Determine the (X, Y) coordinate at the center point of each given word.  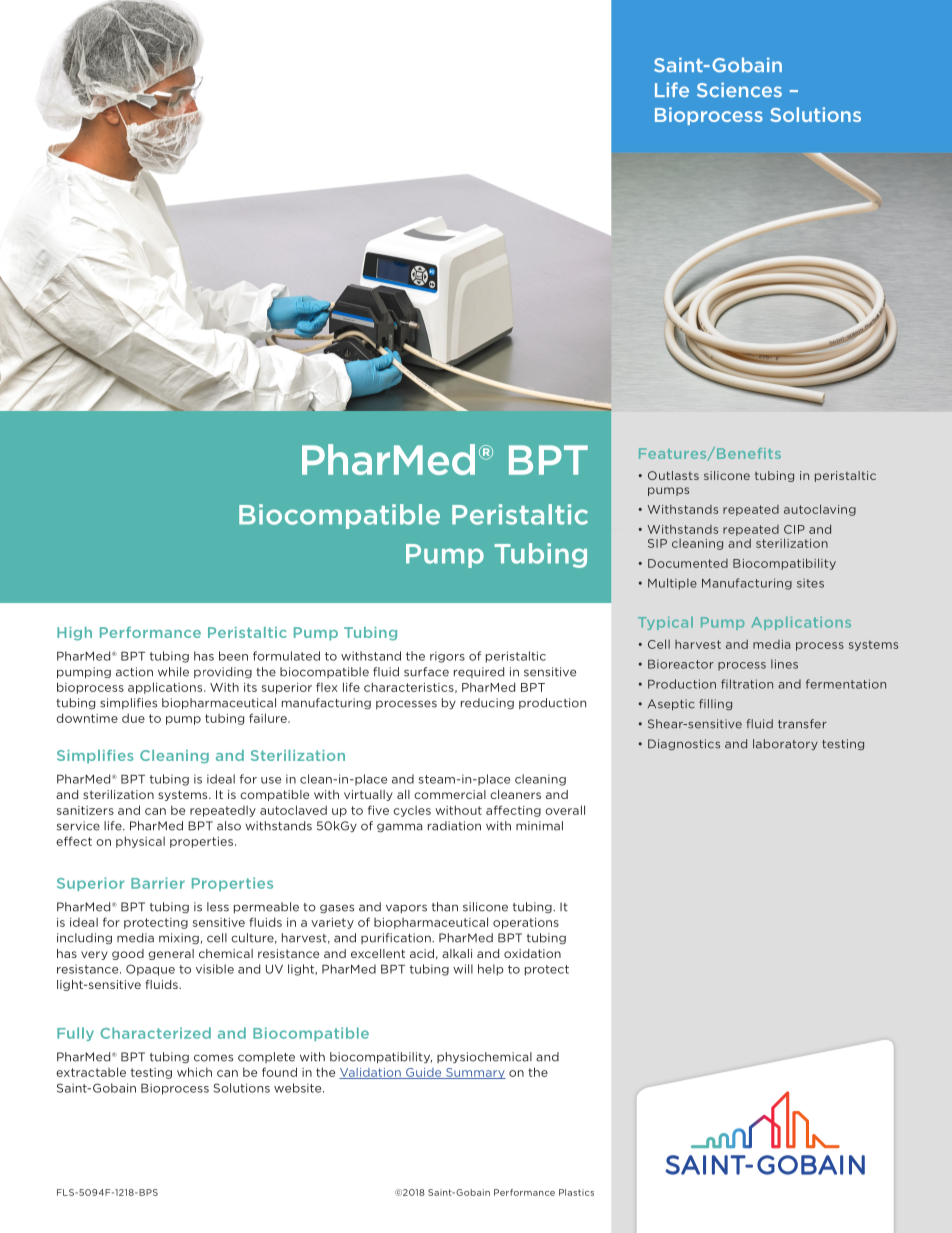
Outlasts (673, 475)
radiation (454, 826)
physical (140, 842)
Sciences (739, 90)
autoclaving (820, 510)
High (74, 634)
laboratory (785, 744)
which (194, 1072)
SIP (657, 543)
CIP (794, 529)
